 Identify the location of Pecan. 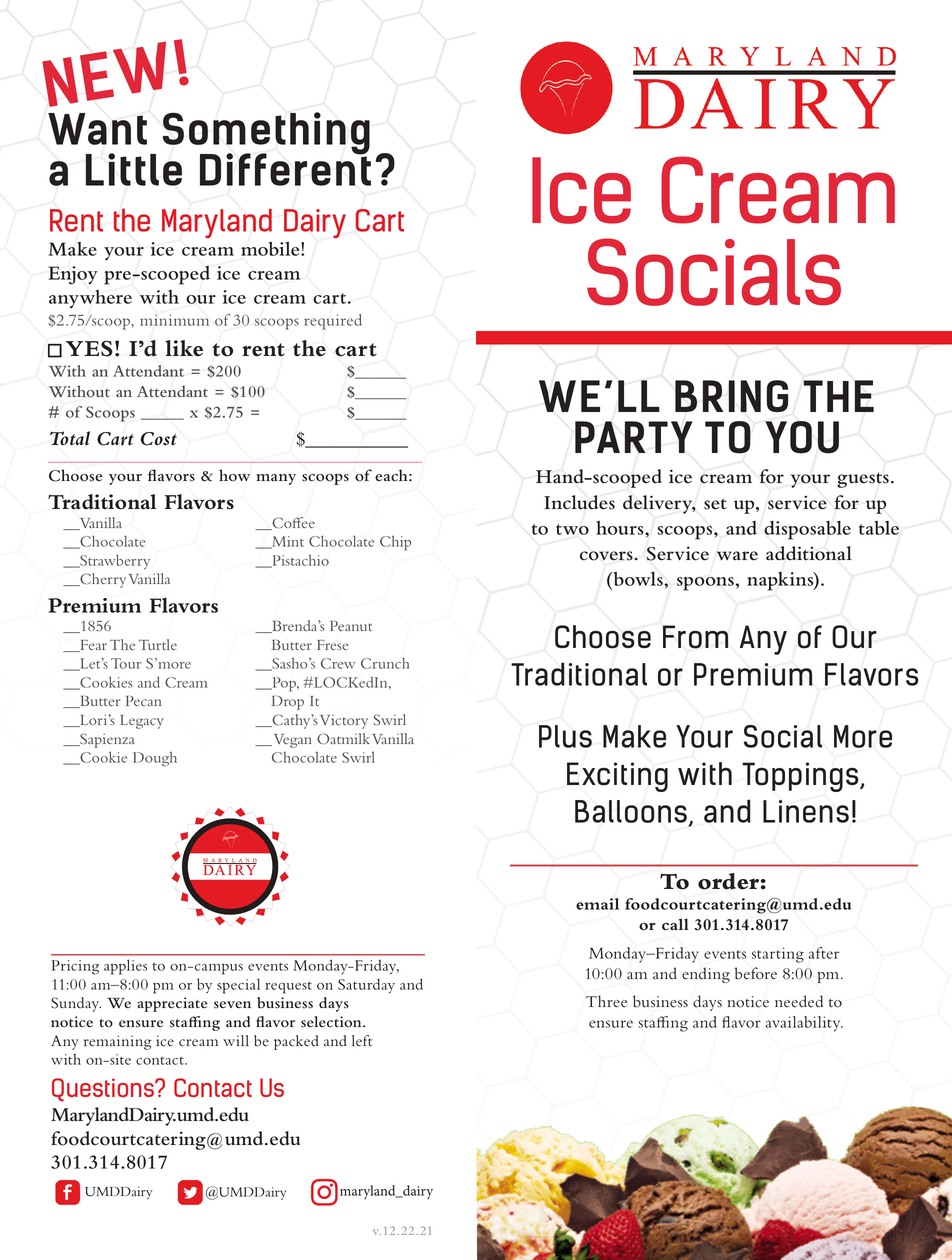
(143, 701).
